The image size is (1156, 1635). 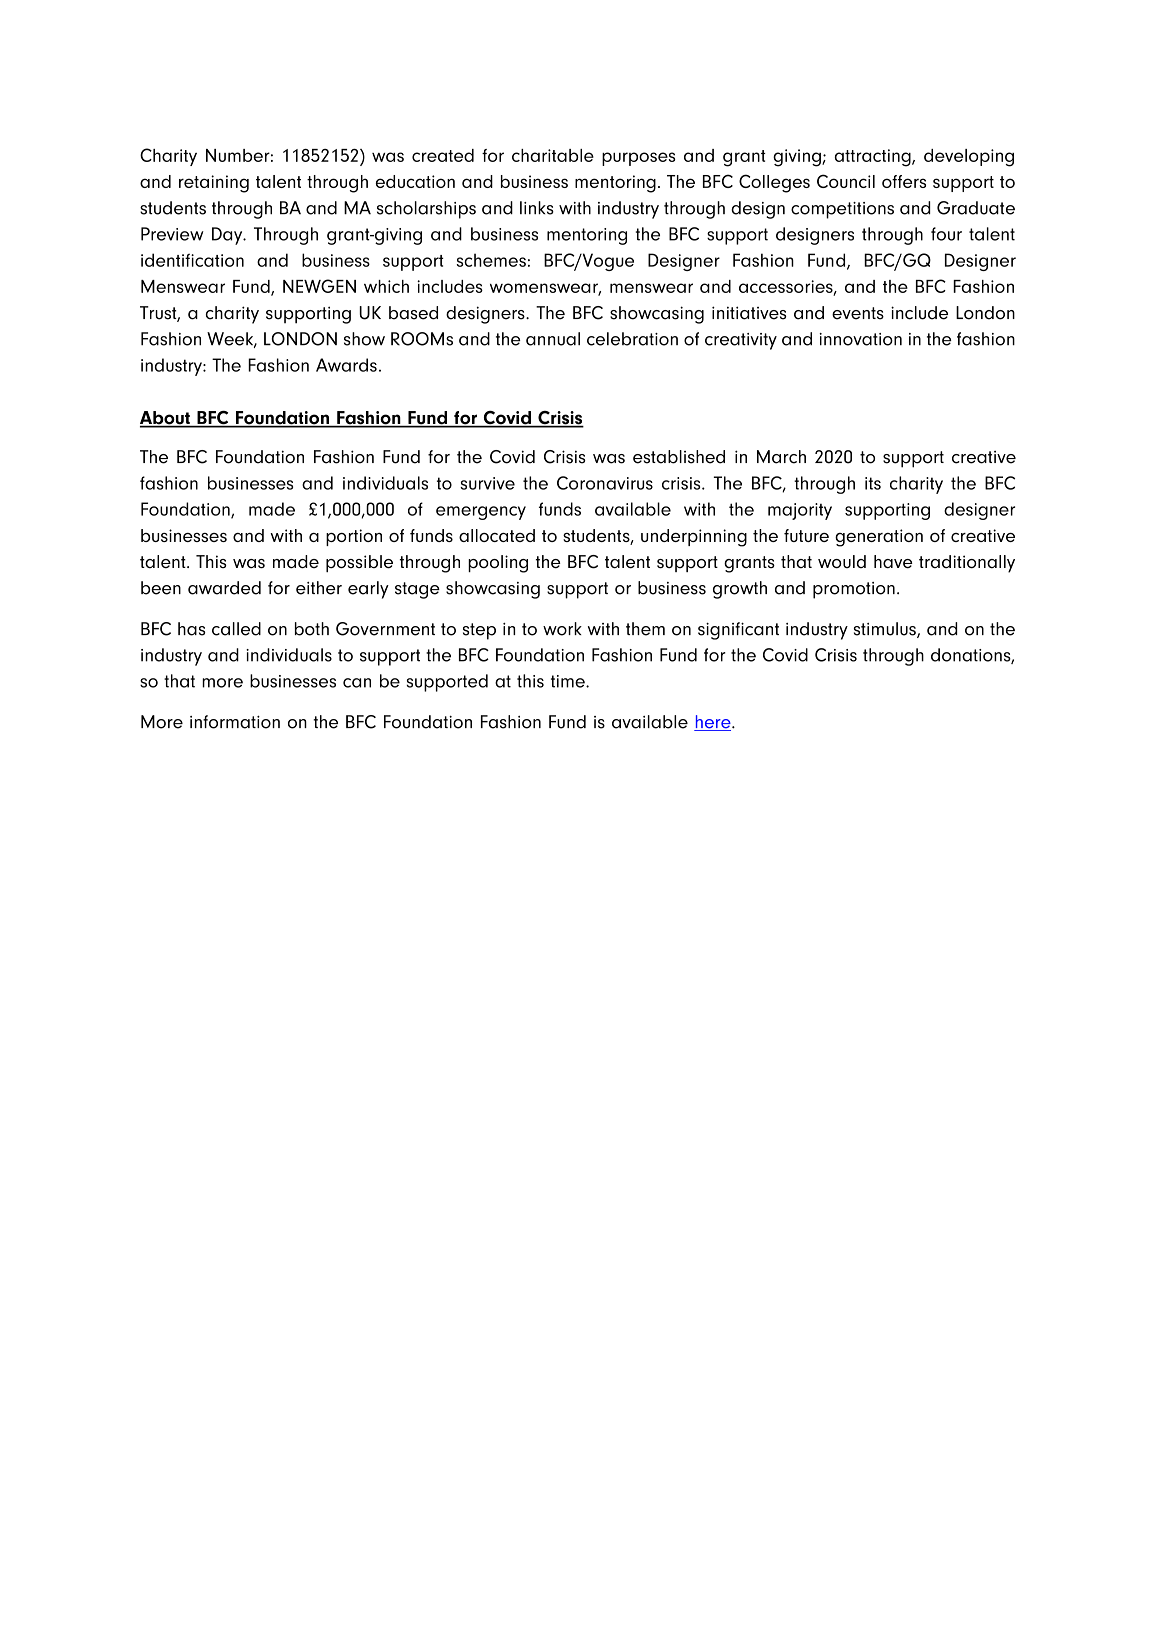 I want to click on have, so click(x=893, y=562).
